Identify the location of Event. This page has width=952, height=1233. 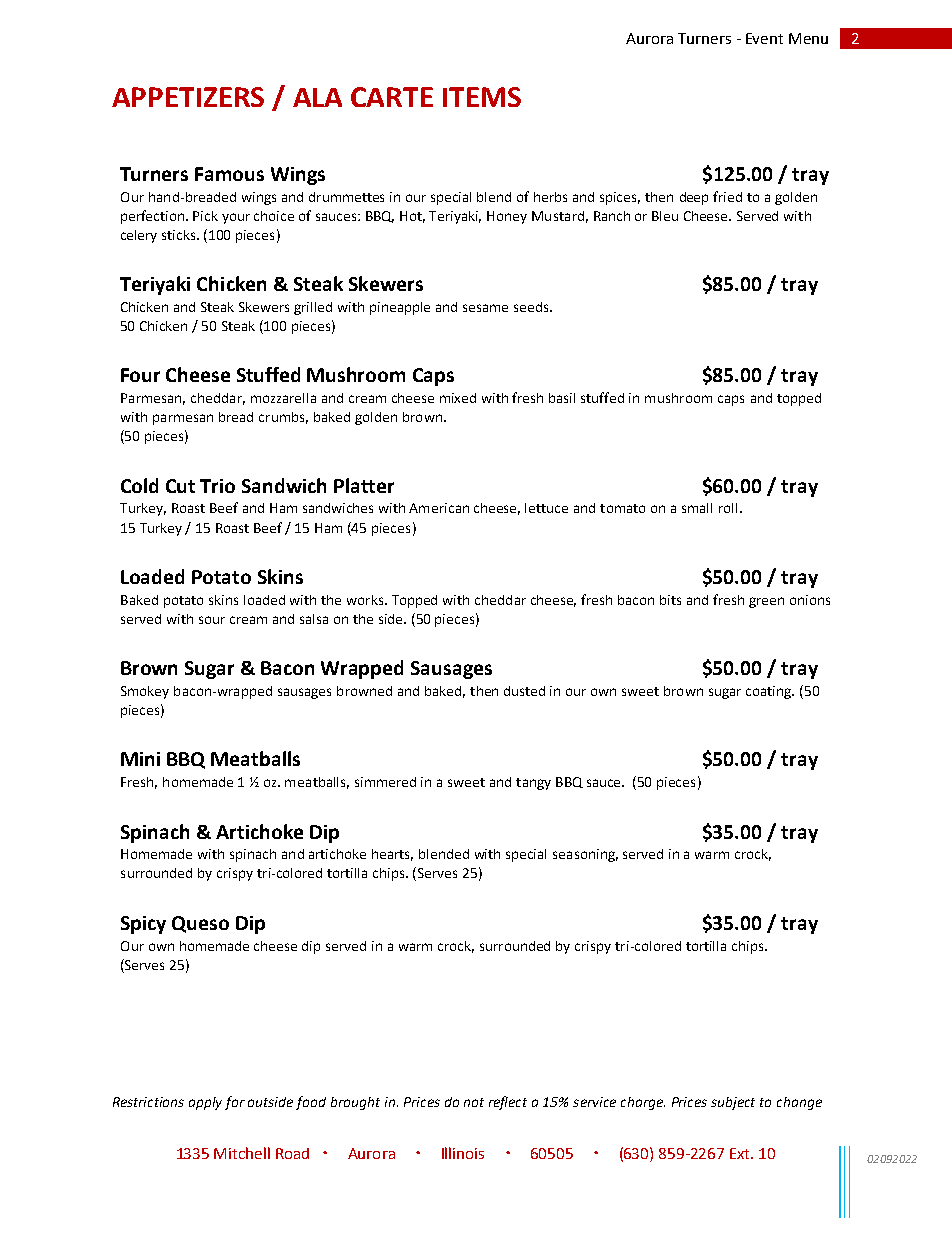
(764, 38).
